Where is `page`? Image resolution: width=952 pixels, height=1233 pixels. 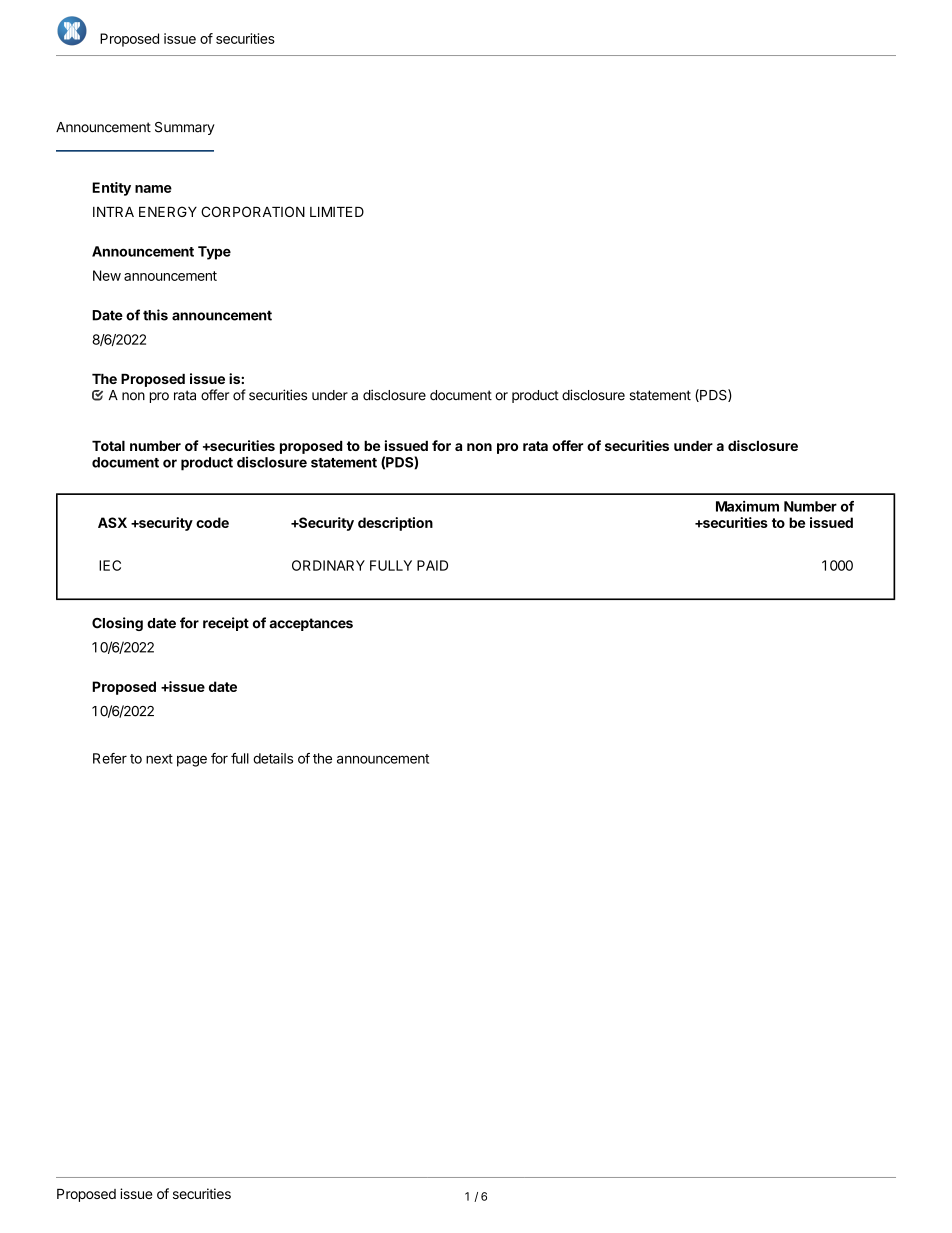 page is located at coordinates (192, 761).
